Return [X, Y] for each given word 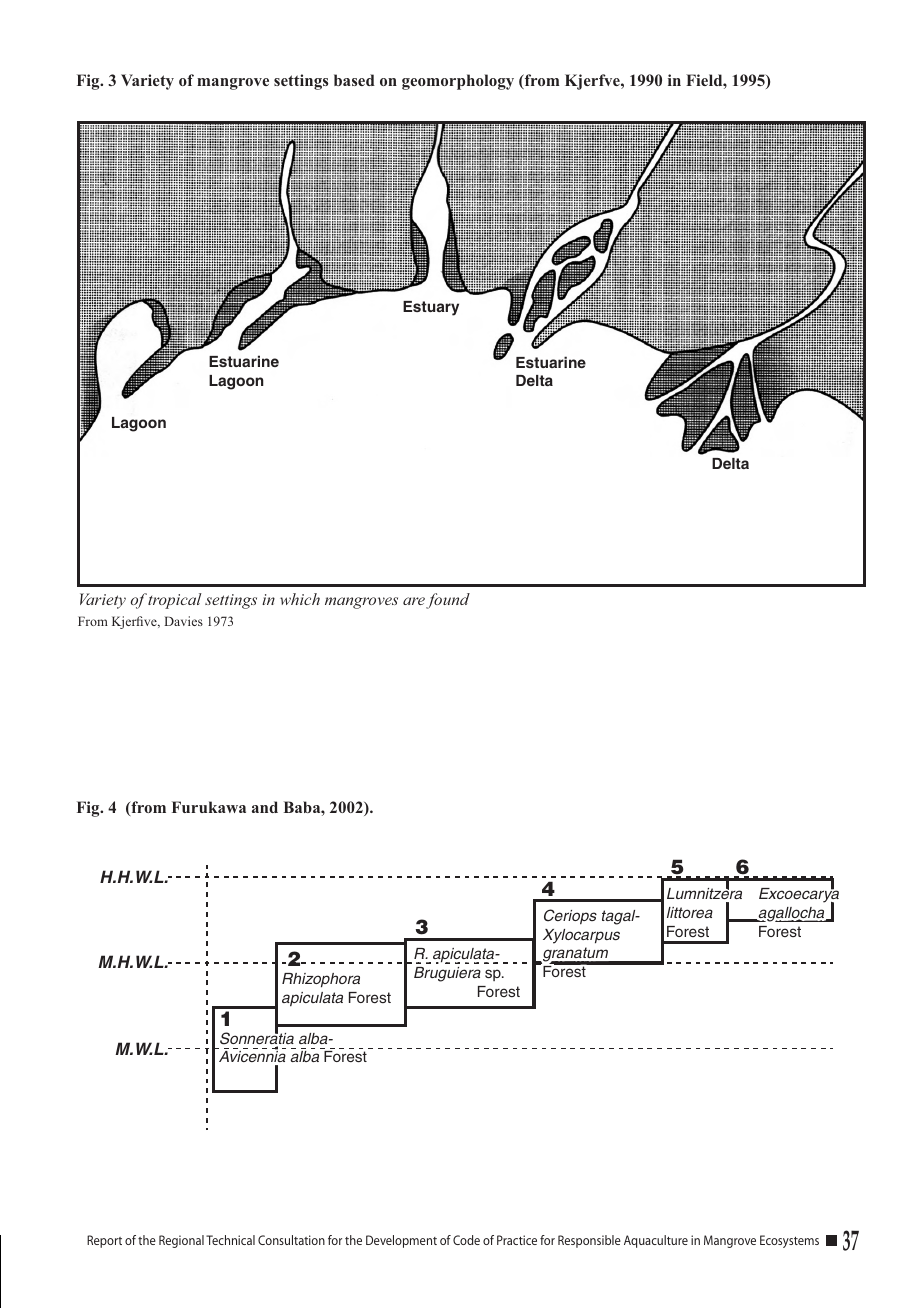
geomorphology [458, 82]
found [448, 601]
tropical [174, 601]
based [354, 80]
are [414, 601]
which [300, 599]
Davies [183, 621]
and [265, 807]
